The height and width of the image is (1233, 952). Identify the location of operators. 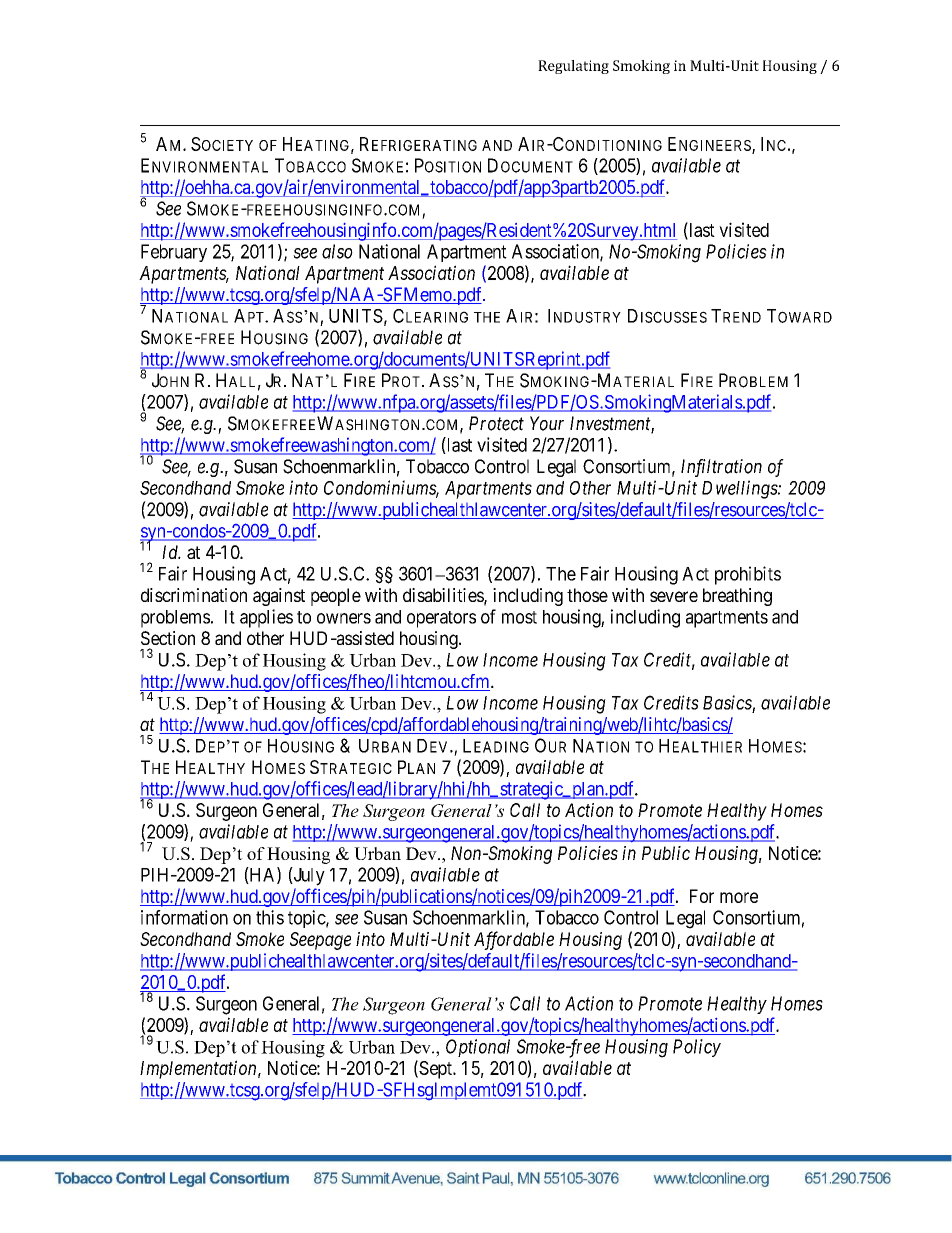
(441, 619).
